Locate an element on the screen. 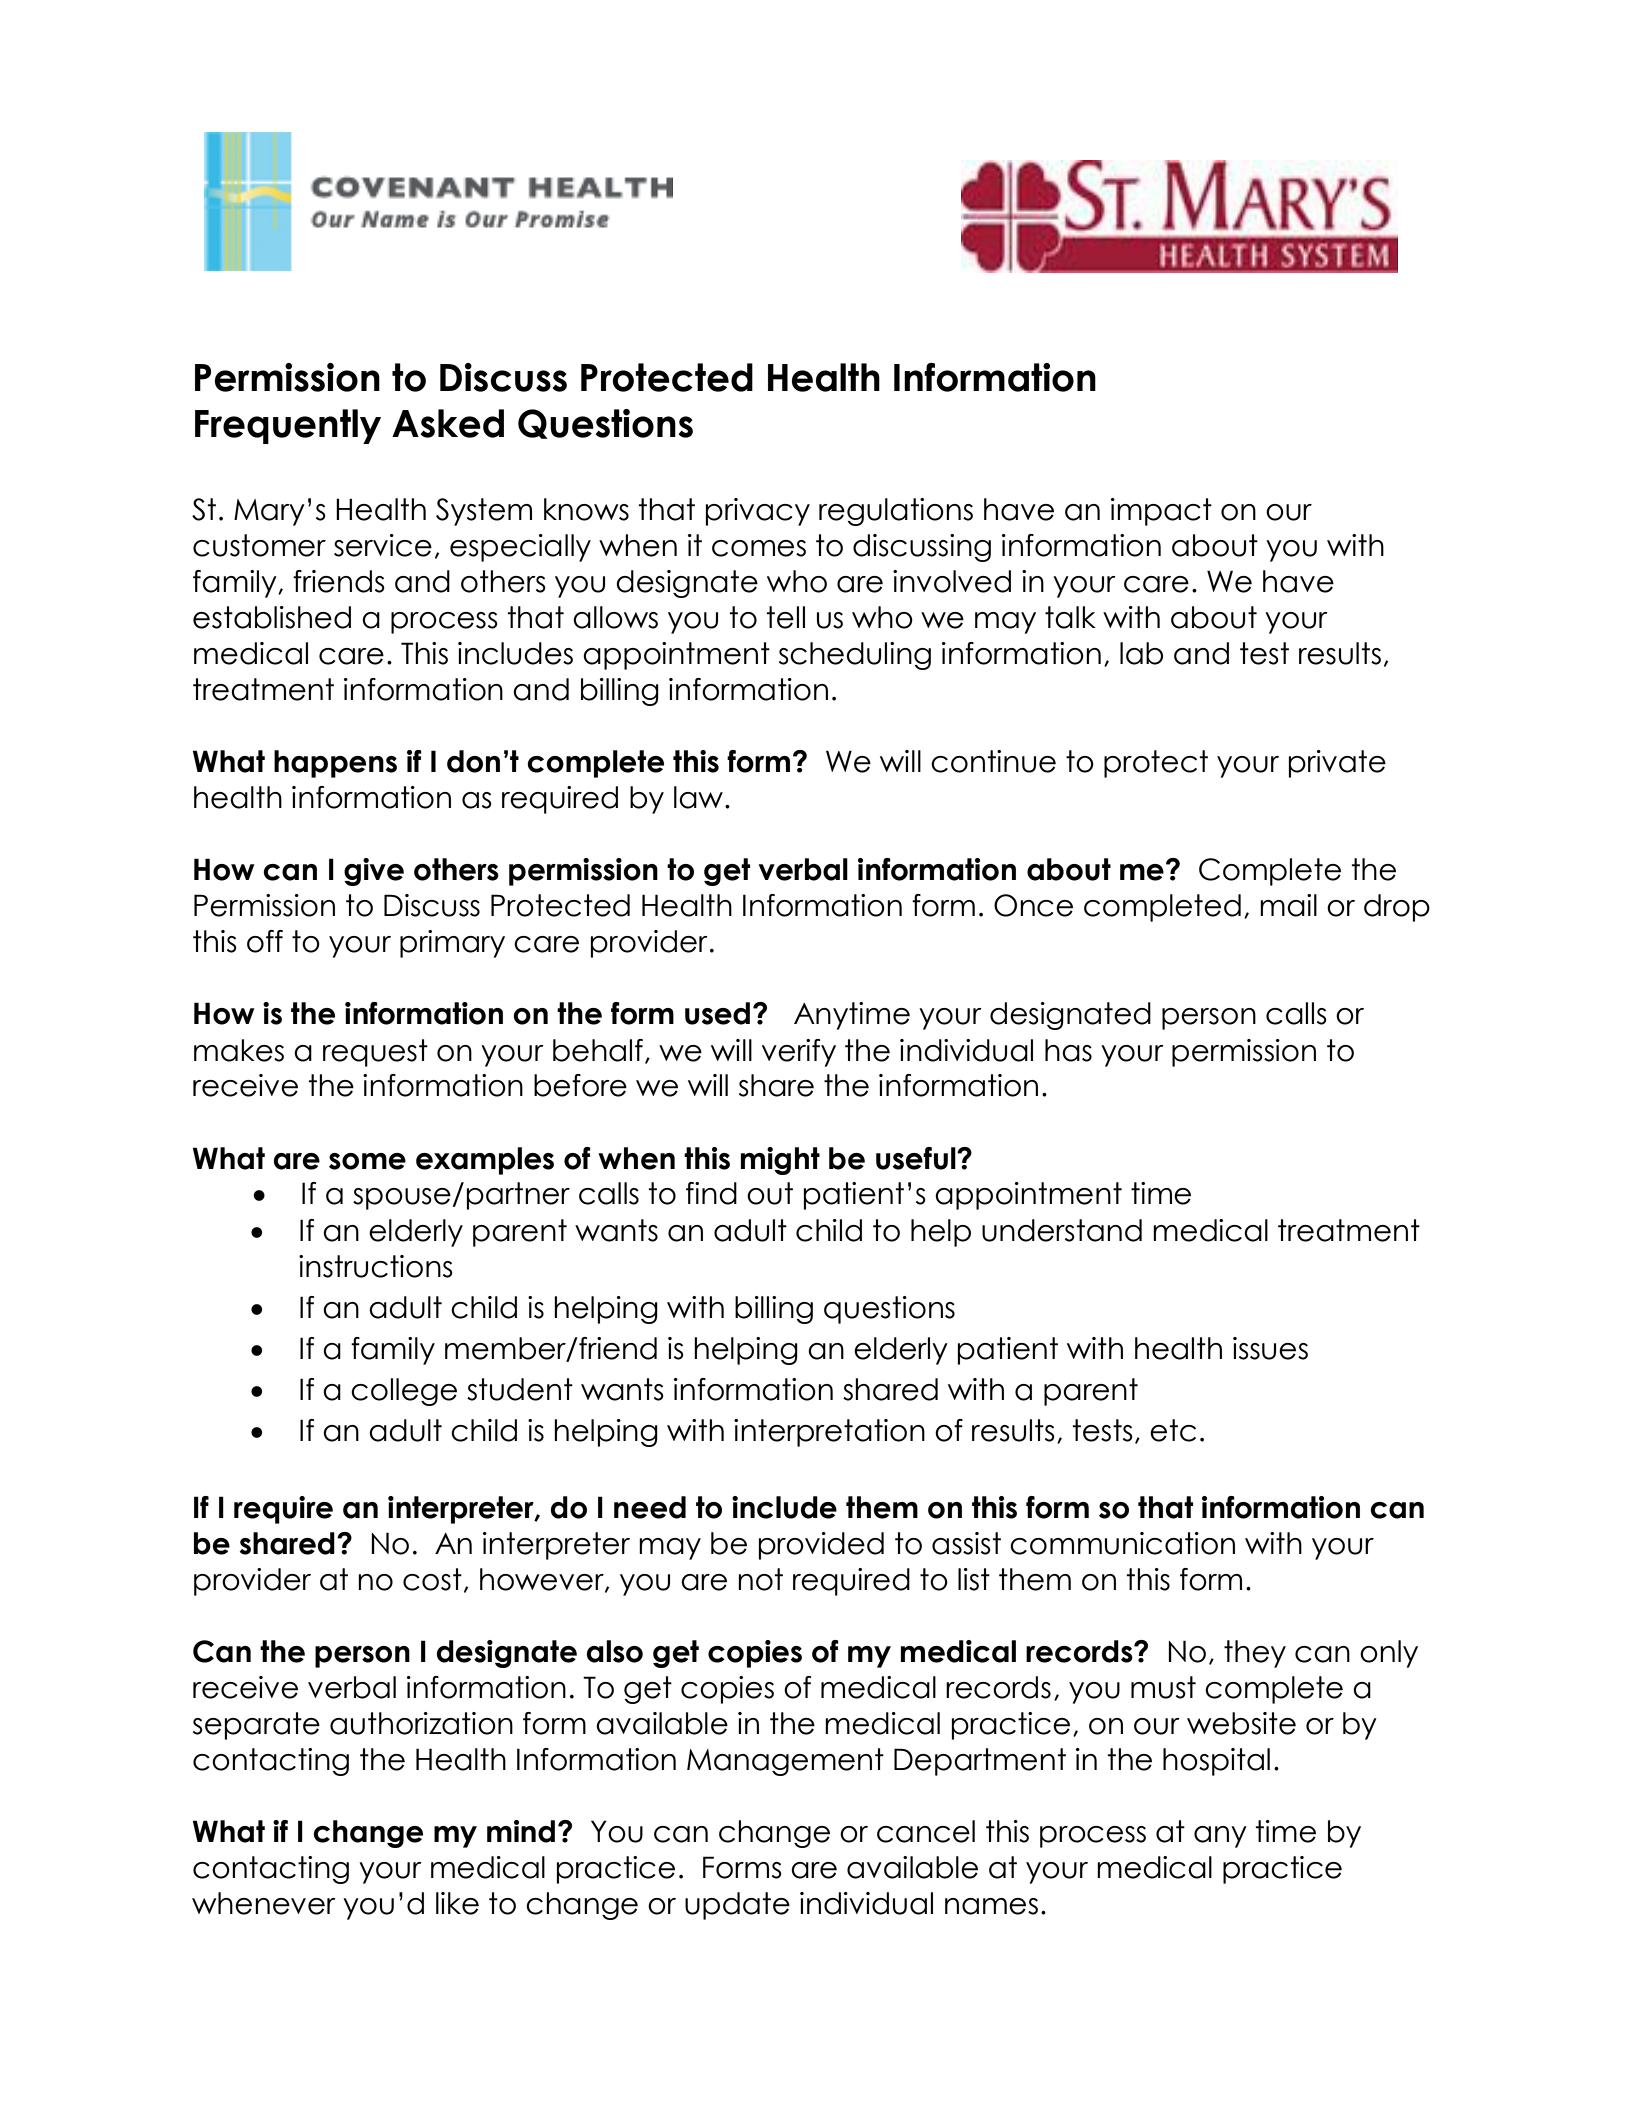  understand is located at coordinates (1062, 1230).
